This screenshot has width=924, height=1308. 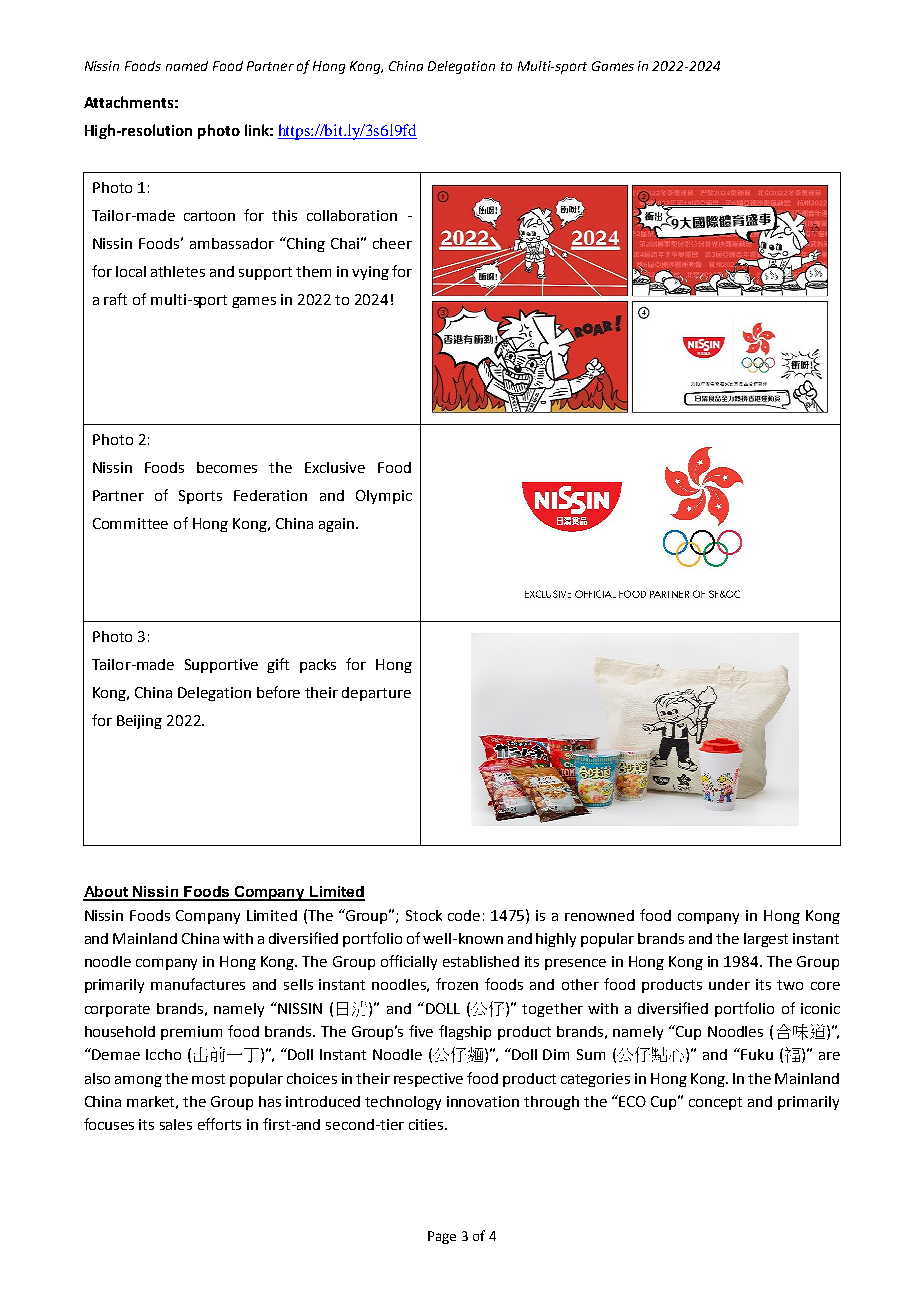 I want to click on departure, so click(x=376, y=694).
